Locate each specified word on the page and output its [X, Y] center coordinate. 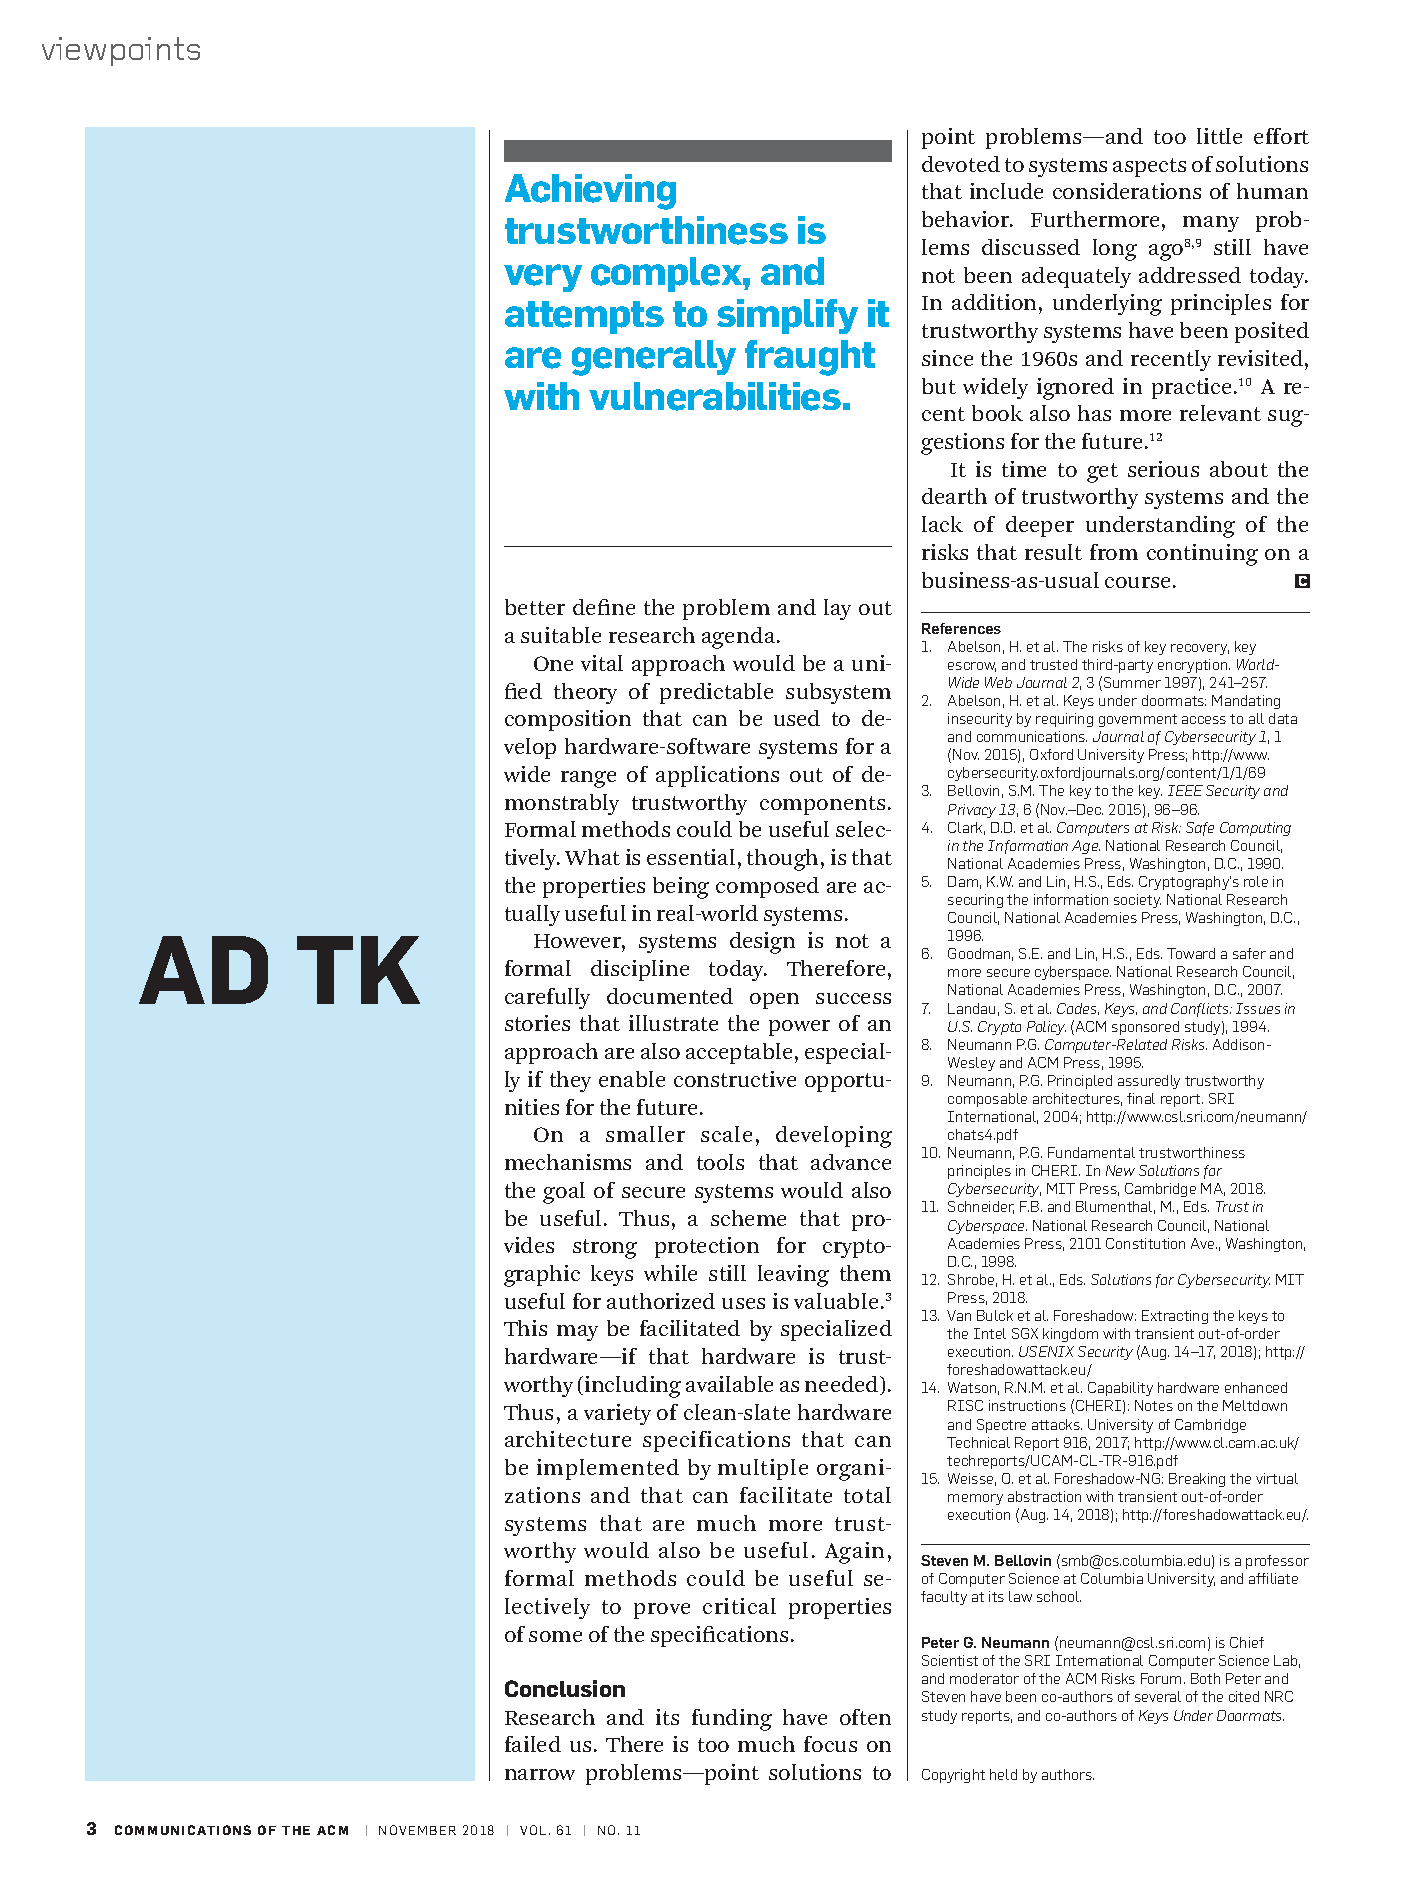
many [1211, 224]
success [853, 998]
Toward [1191, 953]
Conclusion [565, 1688]
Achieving [590, 192]
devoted [961, 164]
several [1158, 1696]
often [865, 1717]
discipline [640, 970]
